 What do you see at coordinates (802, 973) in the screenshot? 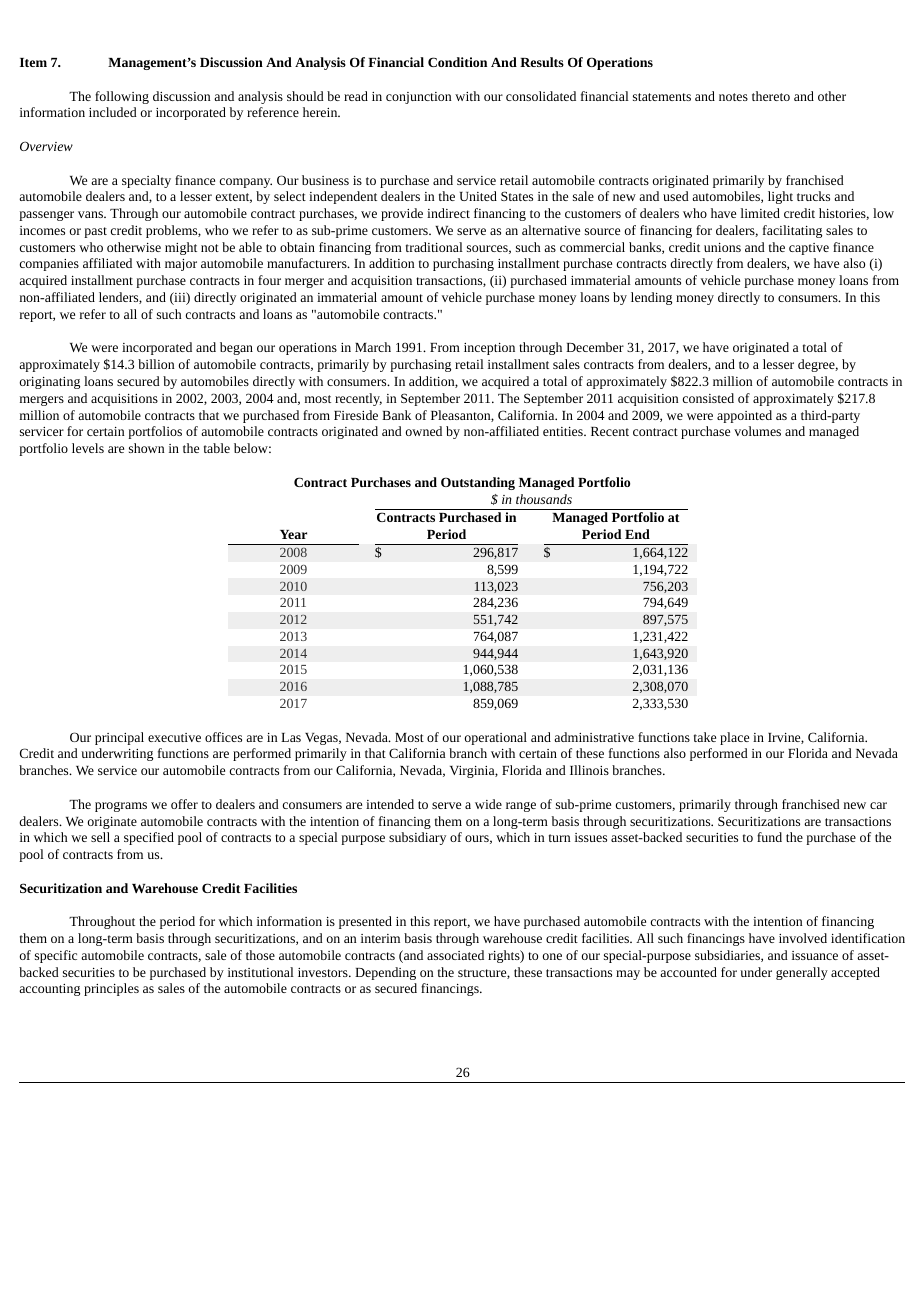
I see `generally` at bounding box center [802, 973].
